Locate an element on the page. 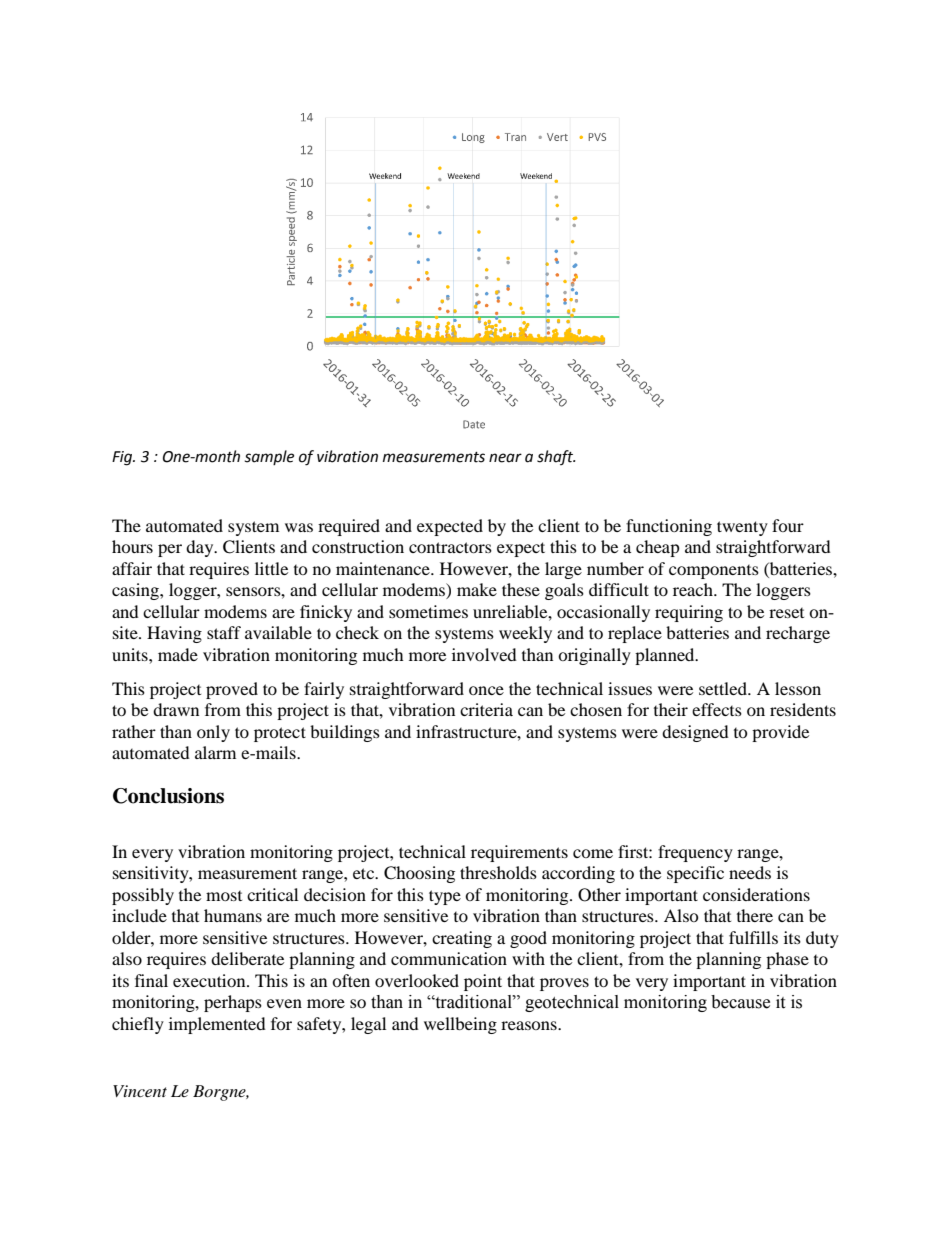 The width and height of the image is (952, 1233). Vincent is located at coordinates (140, 1091).
